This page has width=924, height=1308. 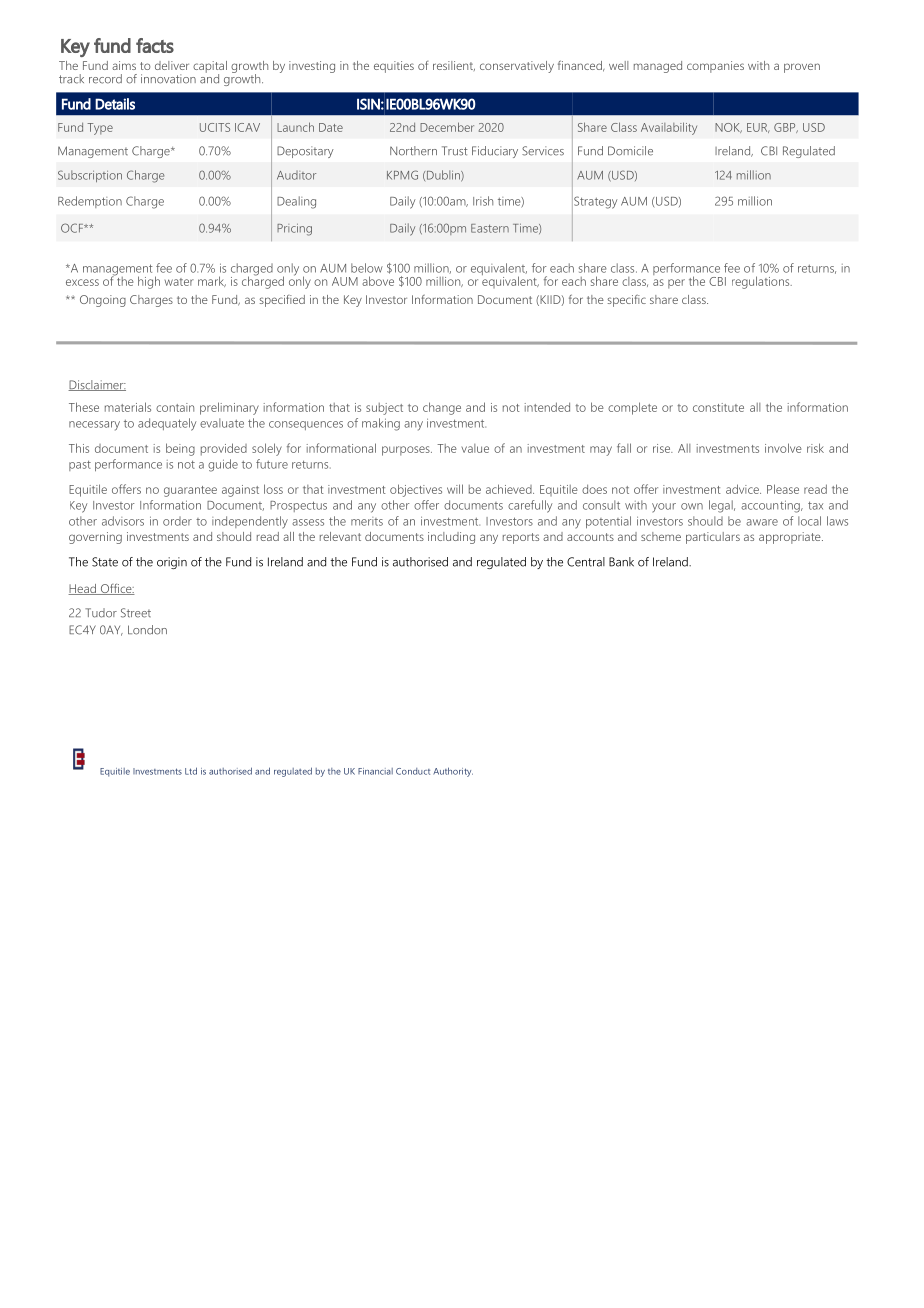 What do you see at coordinates (490, 228) in the page?
I see `Eastern` at bounding box center [490, 228].
